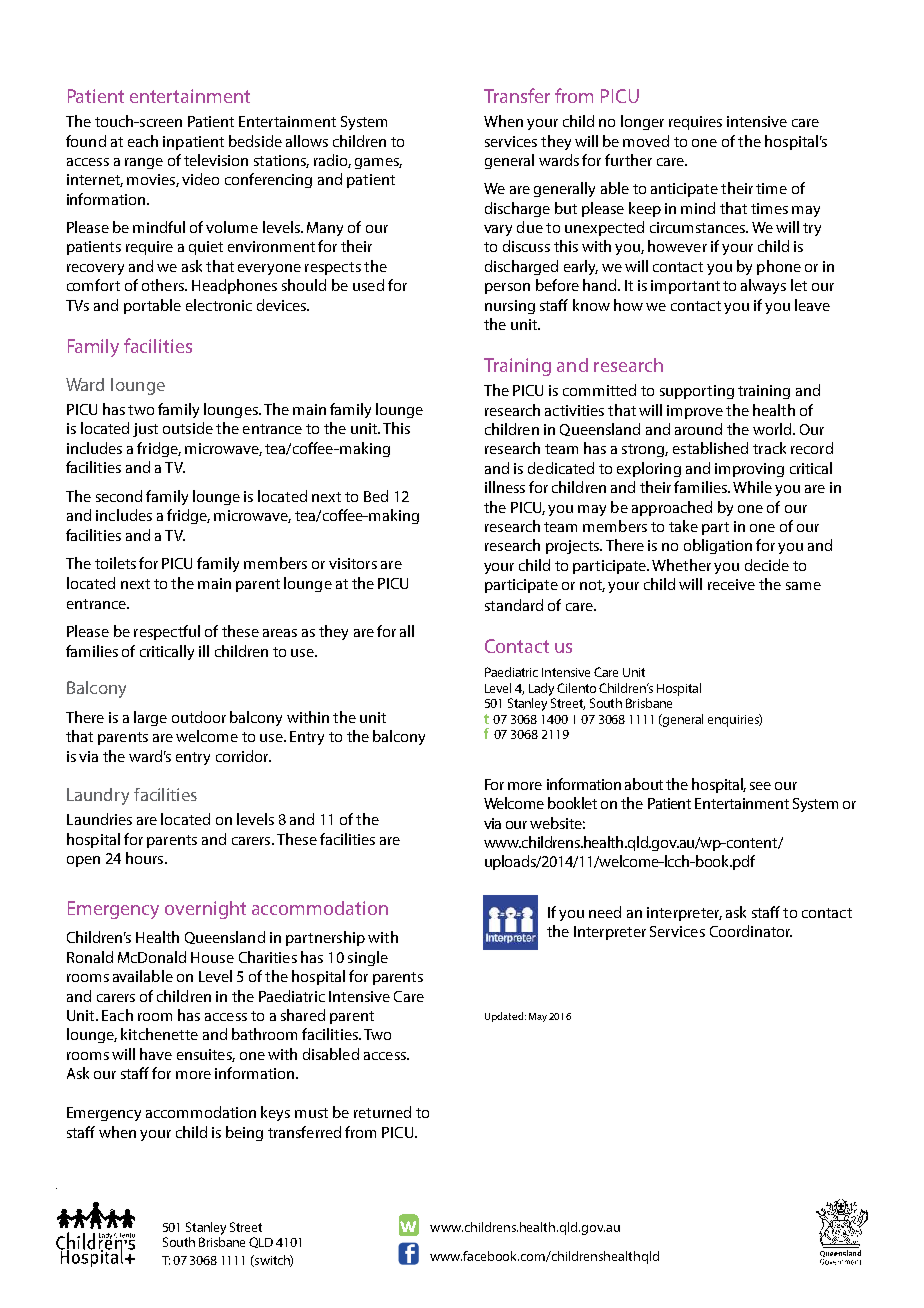  What do you see at coordinates (188, 428) in the screenshot?
I see `outside` at bounding box center [188, 428].
